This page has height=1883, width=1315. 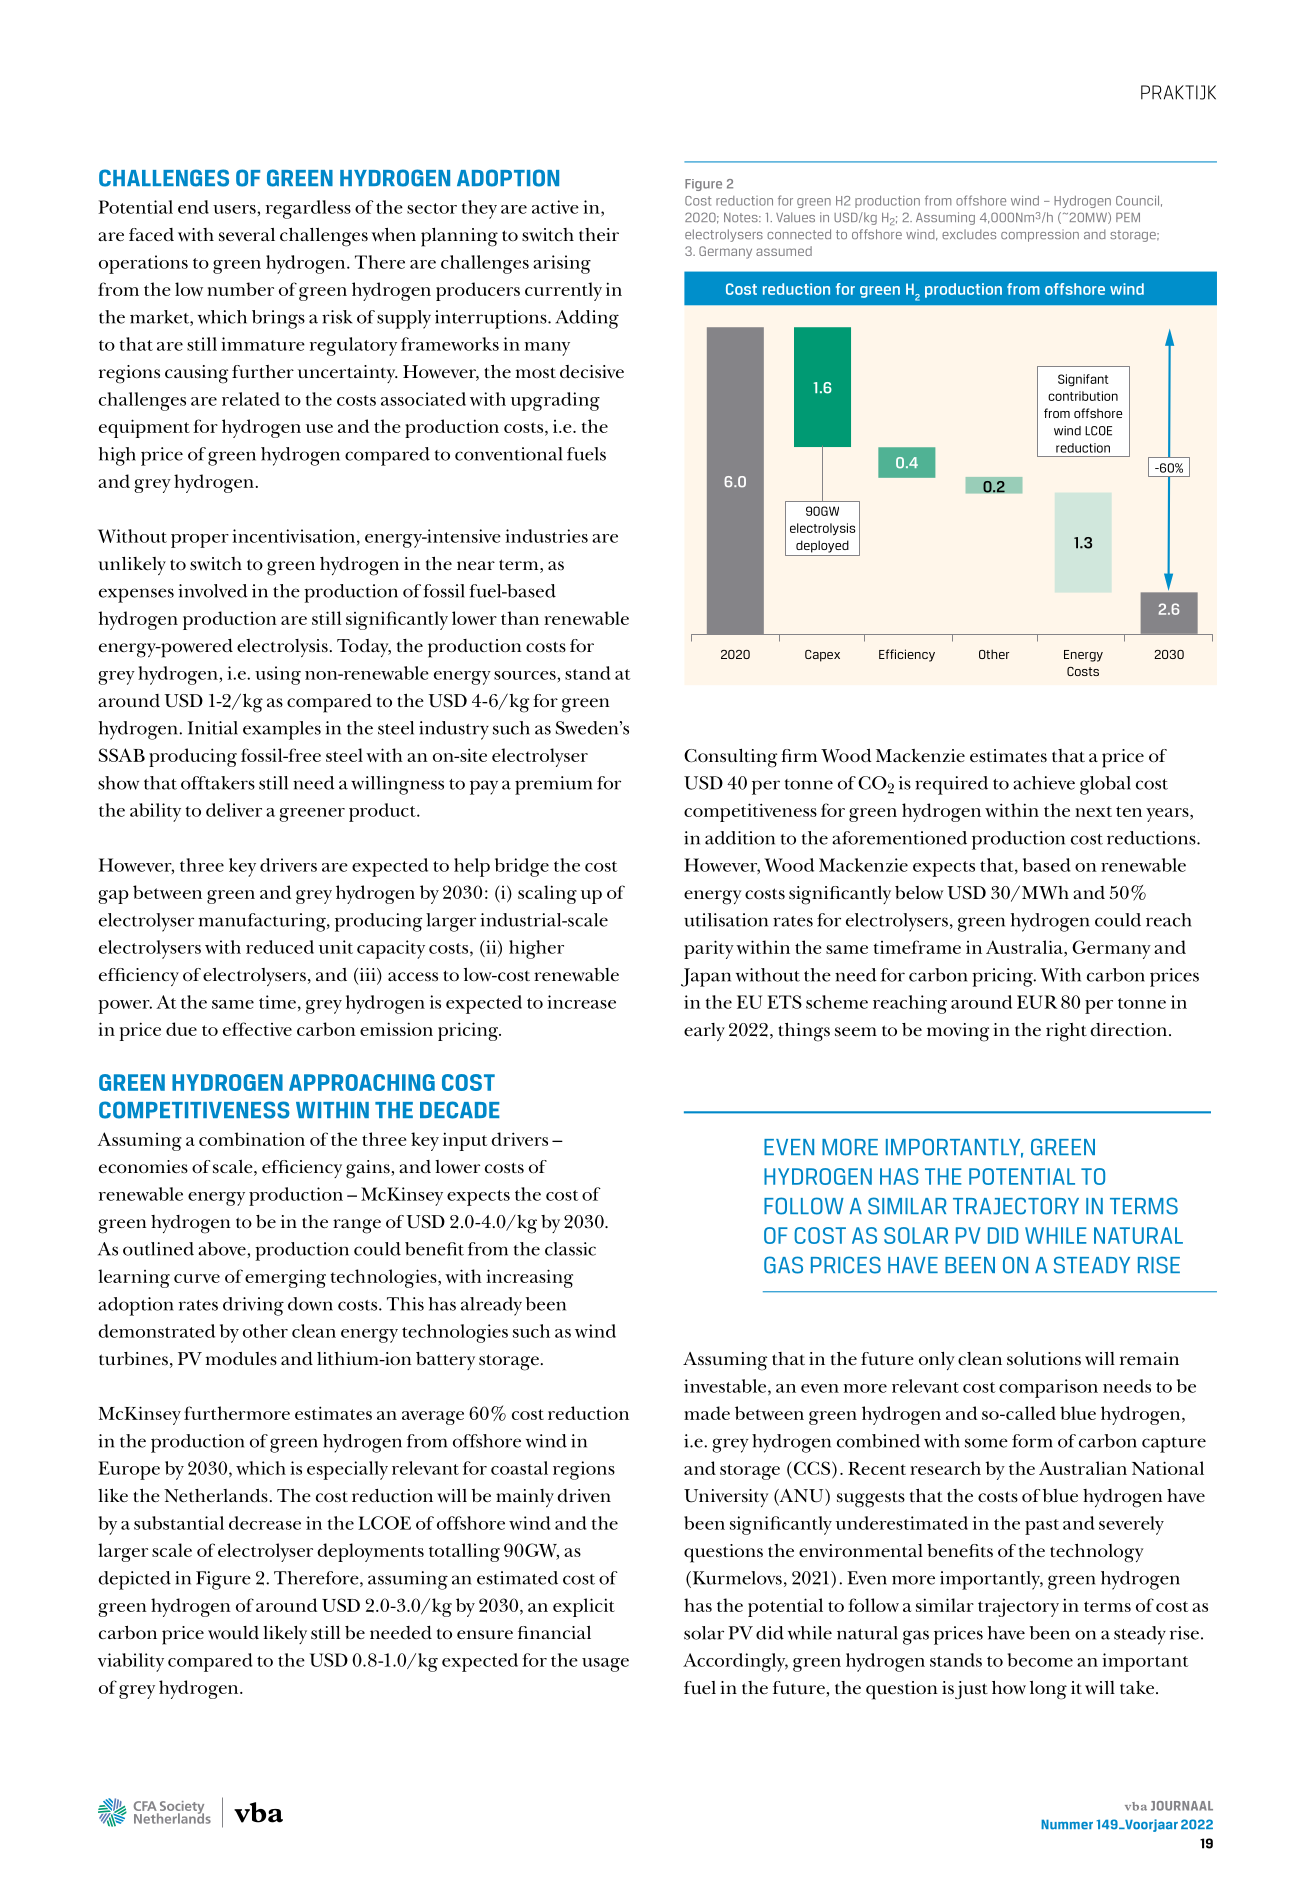 I want to click on driven, so click(x=584, y=1496).
